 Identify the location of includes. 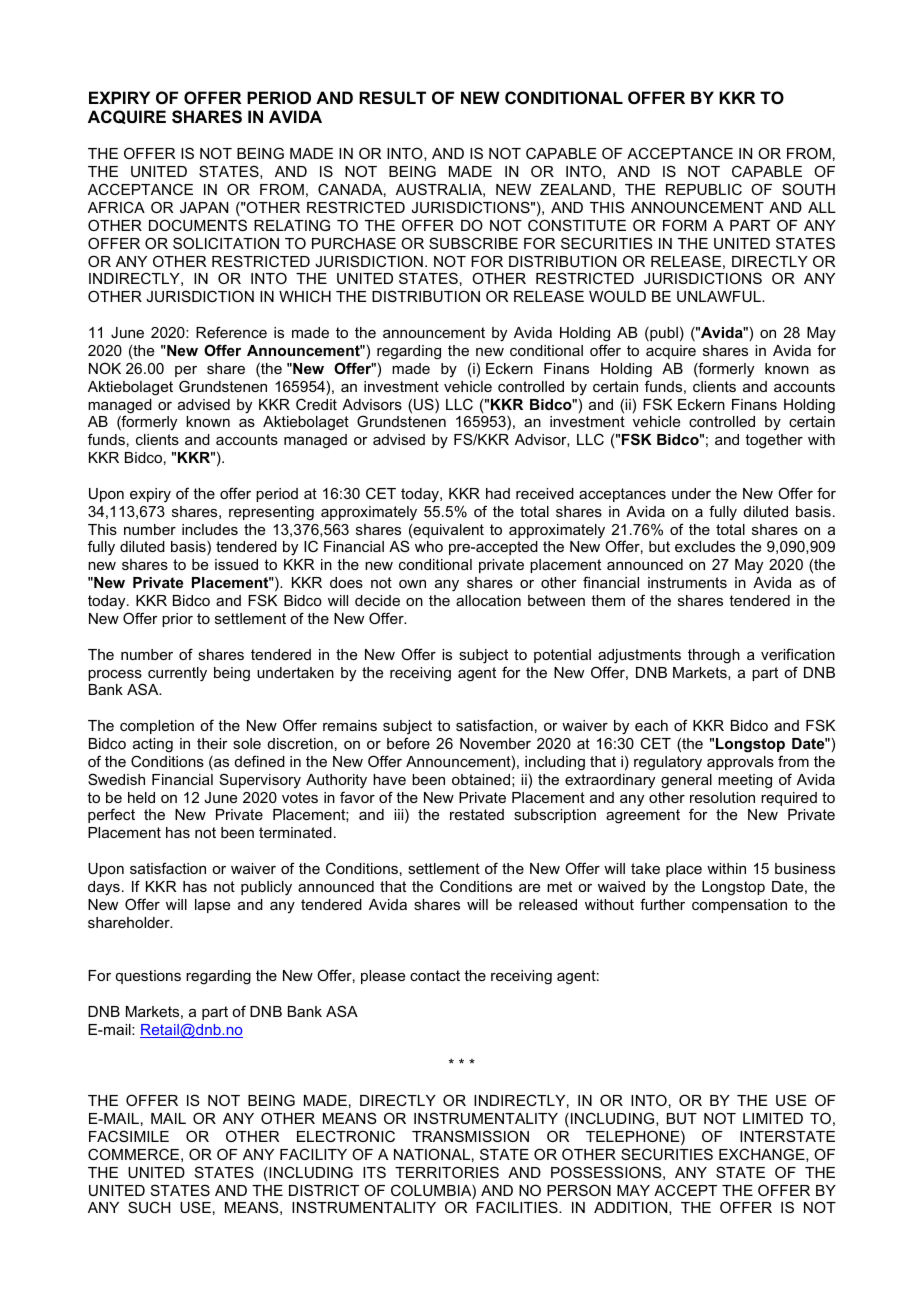
(210, 529).
